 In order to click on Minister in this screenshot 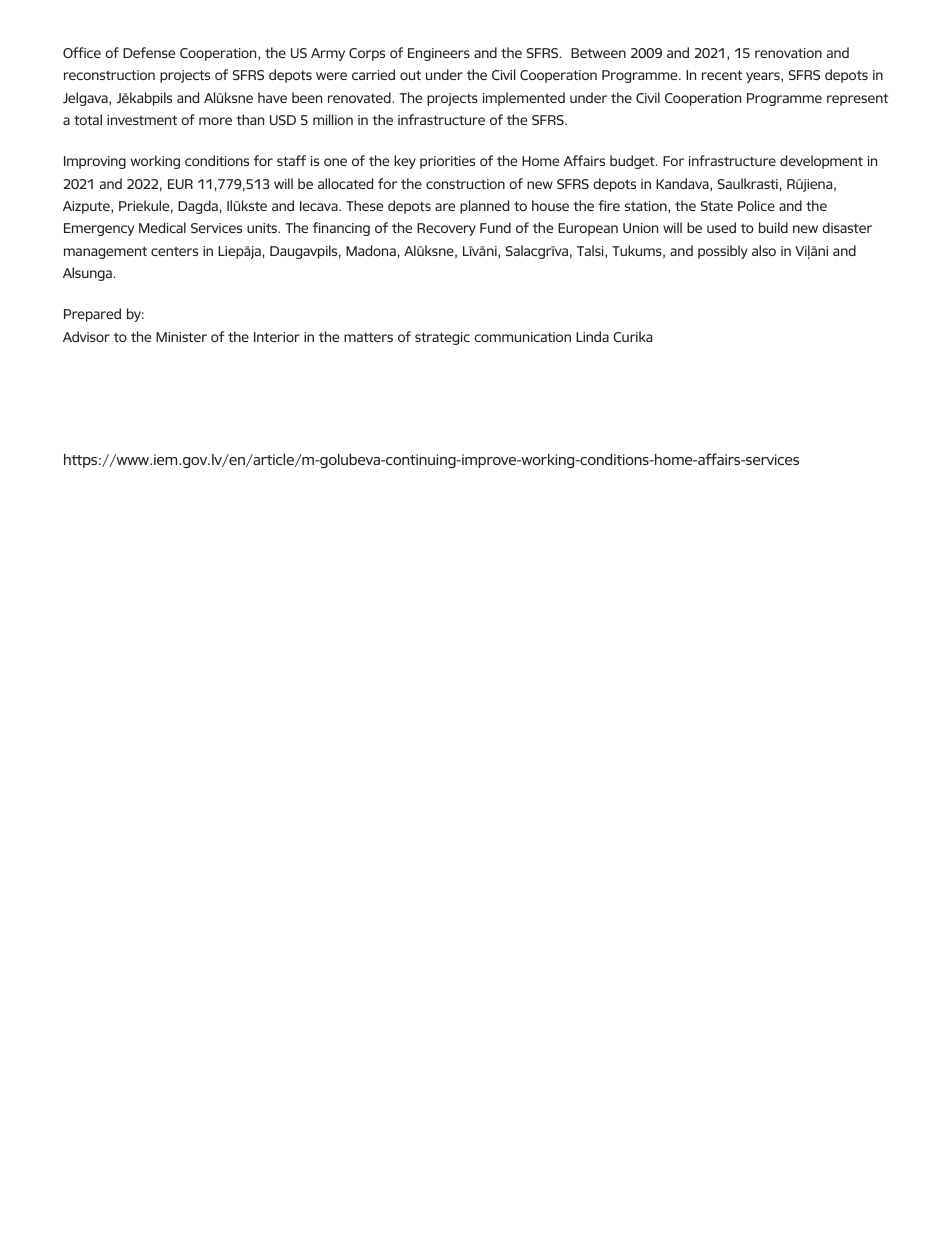, I will do `click(181, 337)`.
